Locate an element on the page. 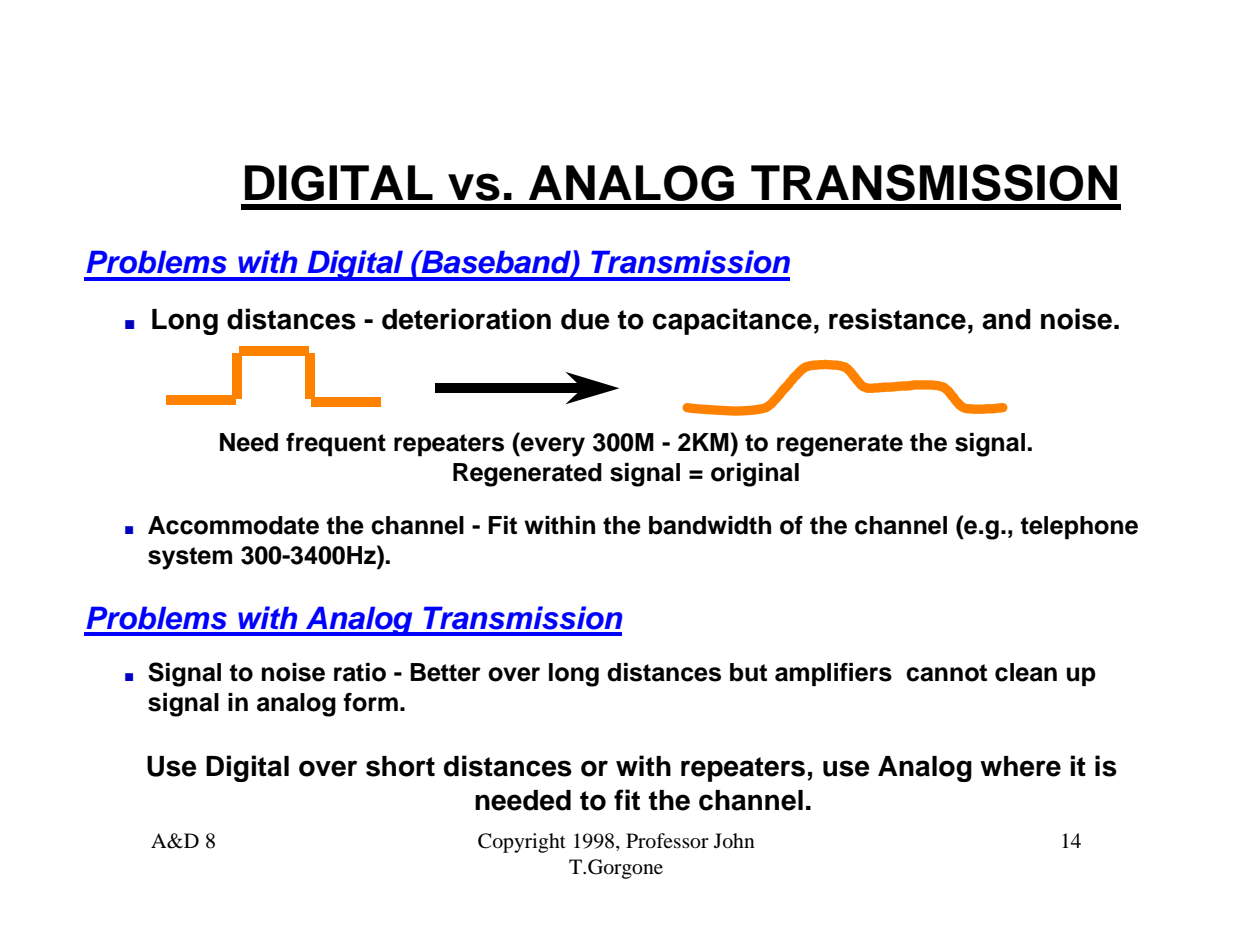 The width and height of the document is (1233, 952). short is located at coordinates (400, 766).
